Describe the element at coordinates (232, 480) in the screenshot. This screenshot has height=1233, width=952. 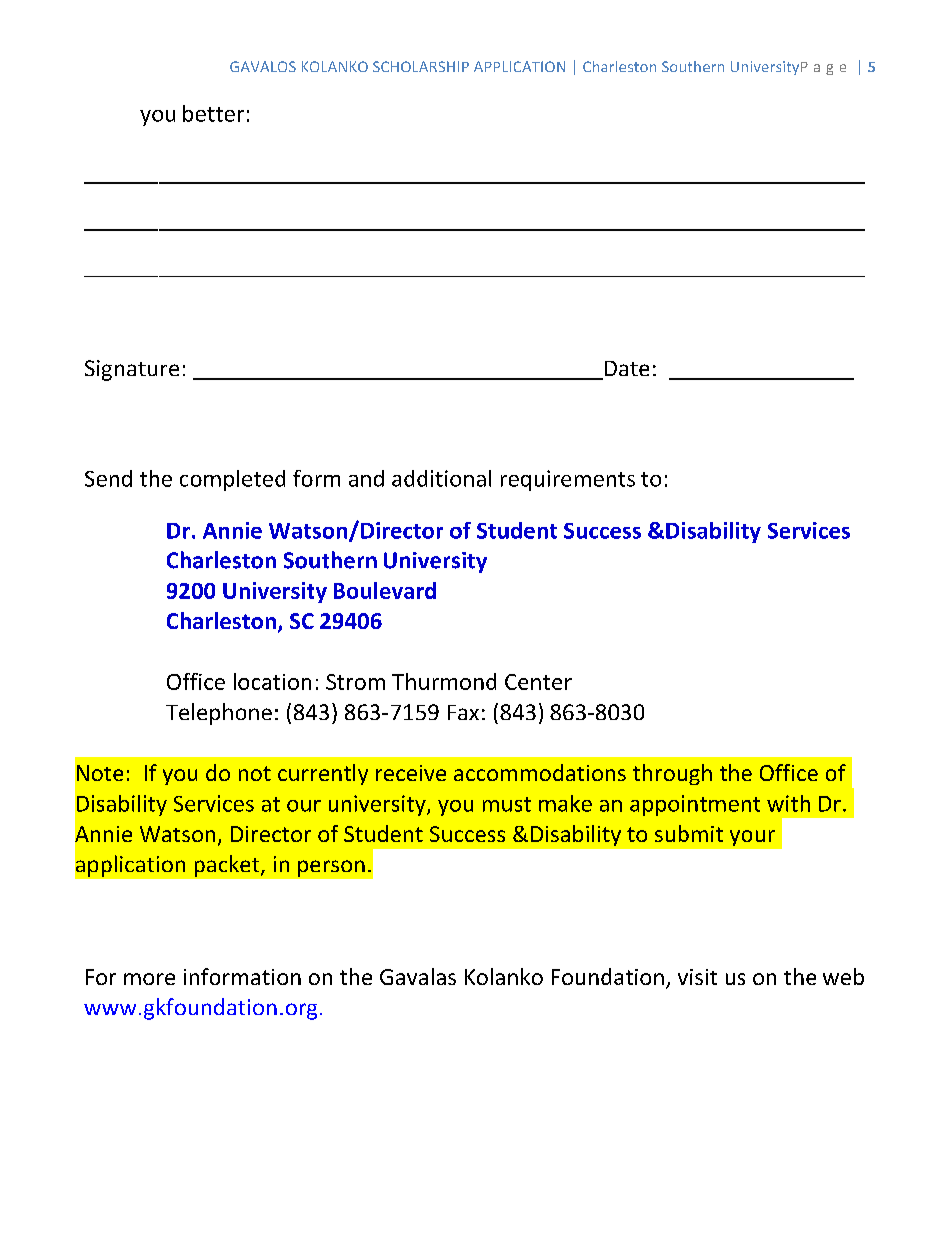
I see `completed` at that location.
